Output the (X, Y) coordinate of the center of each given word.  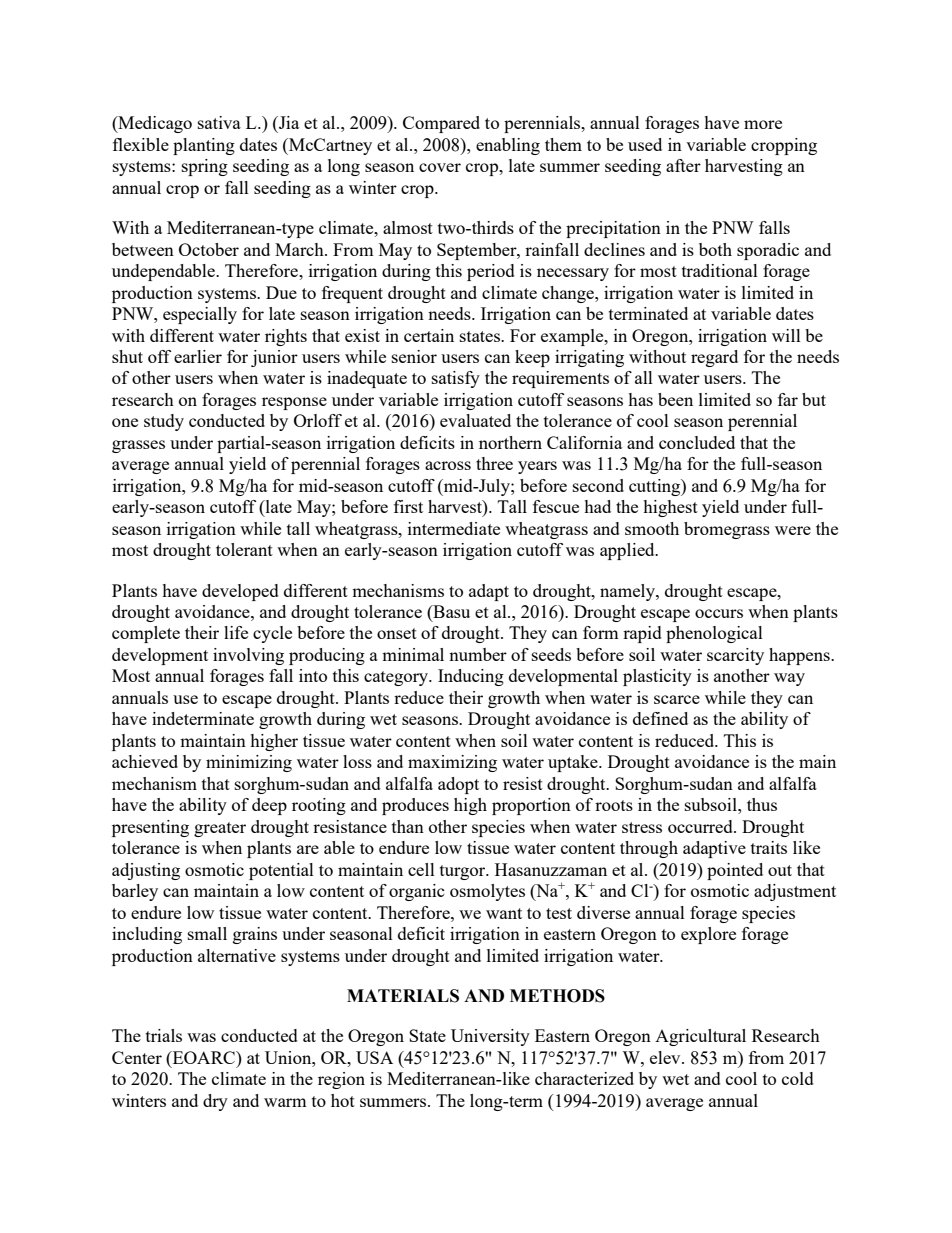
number (478, 654)
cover (440, 167)
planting (204, 146)
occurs (719, 613)
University (490, 1037)
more (763, 124)
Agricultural (700, 1037)
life (236, 632)
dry (215, 1102)
